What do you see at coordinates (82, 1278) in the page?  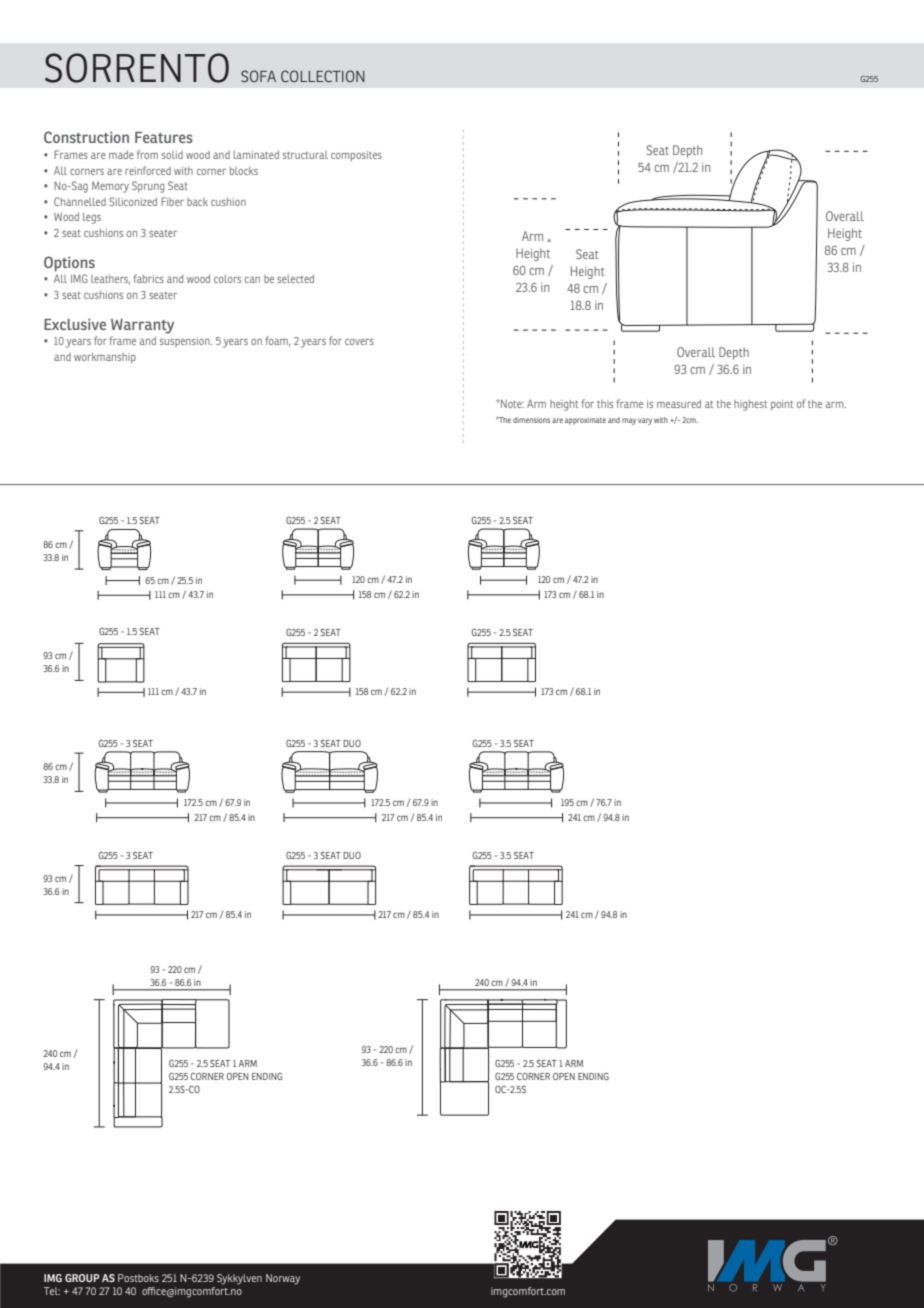 I see `GROUP` at bounding box center [82, 1278].
